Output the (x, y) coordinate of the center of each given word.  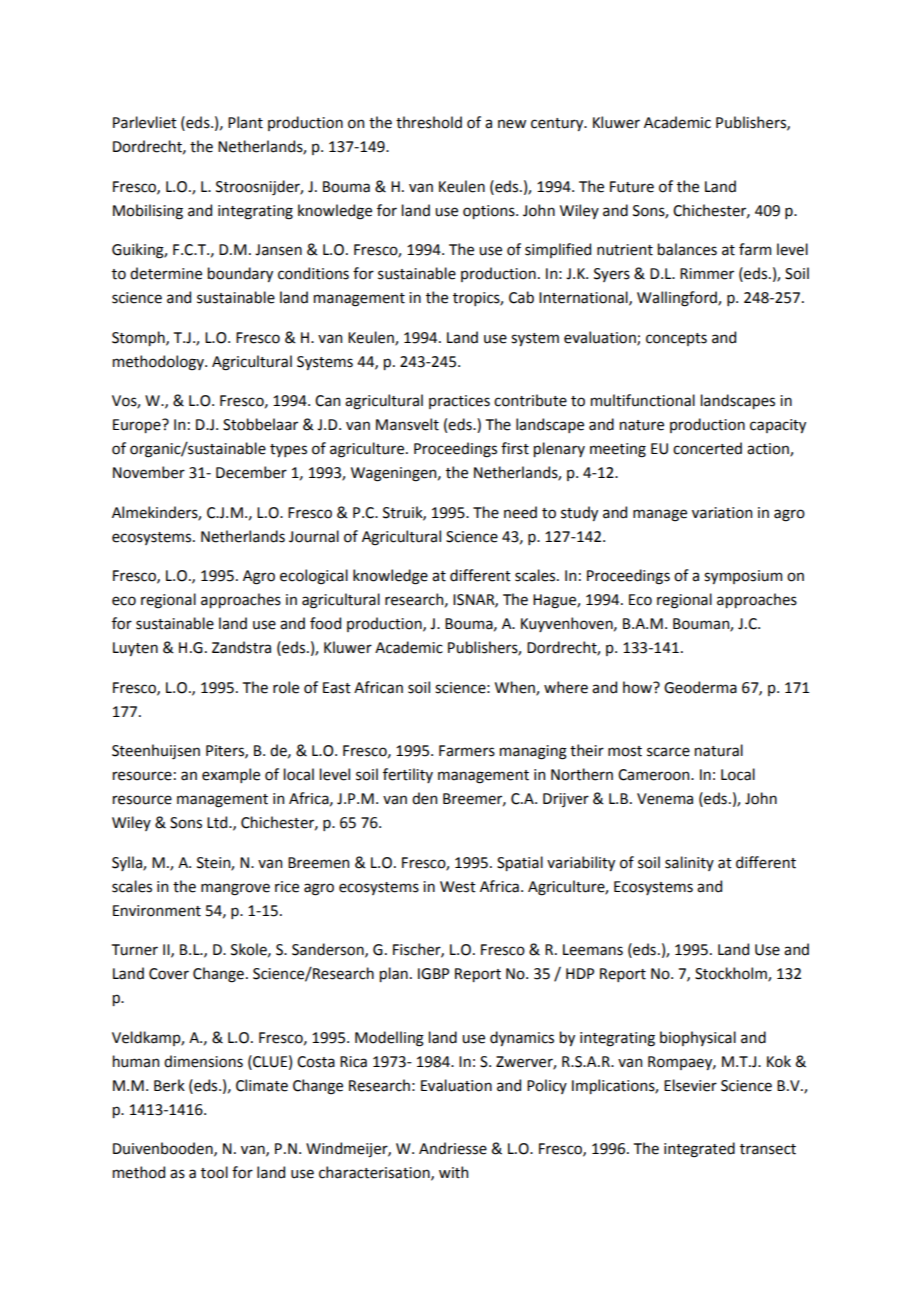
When (516, 688)
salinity (689, 863)
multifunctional (643, 400)
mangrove (235, 889)
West (458, 887)
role (286, 687)
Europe (138, 426)
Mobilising (148, 212)
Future (632, 187)
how (638, 687)
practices (459, 402)
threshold (429, 122)
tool (214, 1172)
